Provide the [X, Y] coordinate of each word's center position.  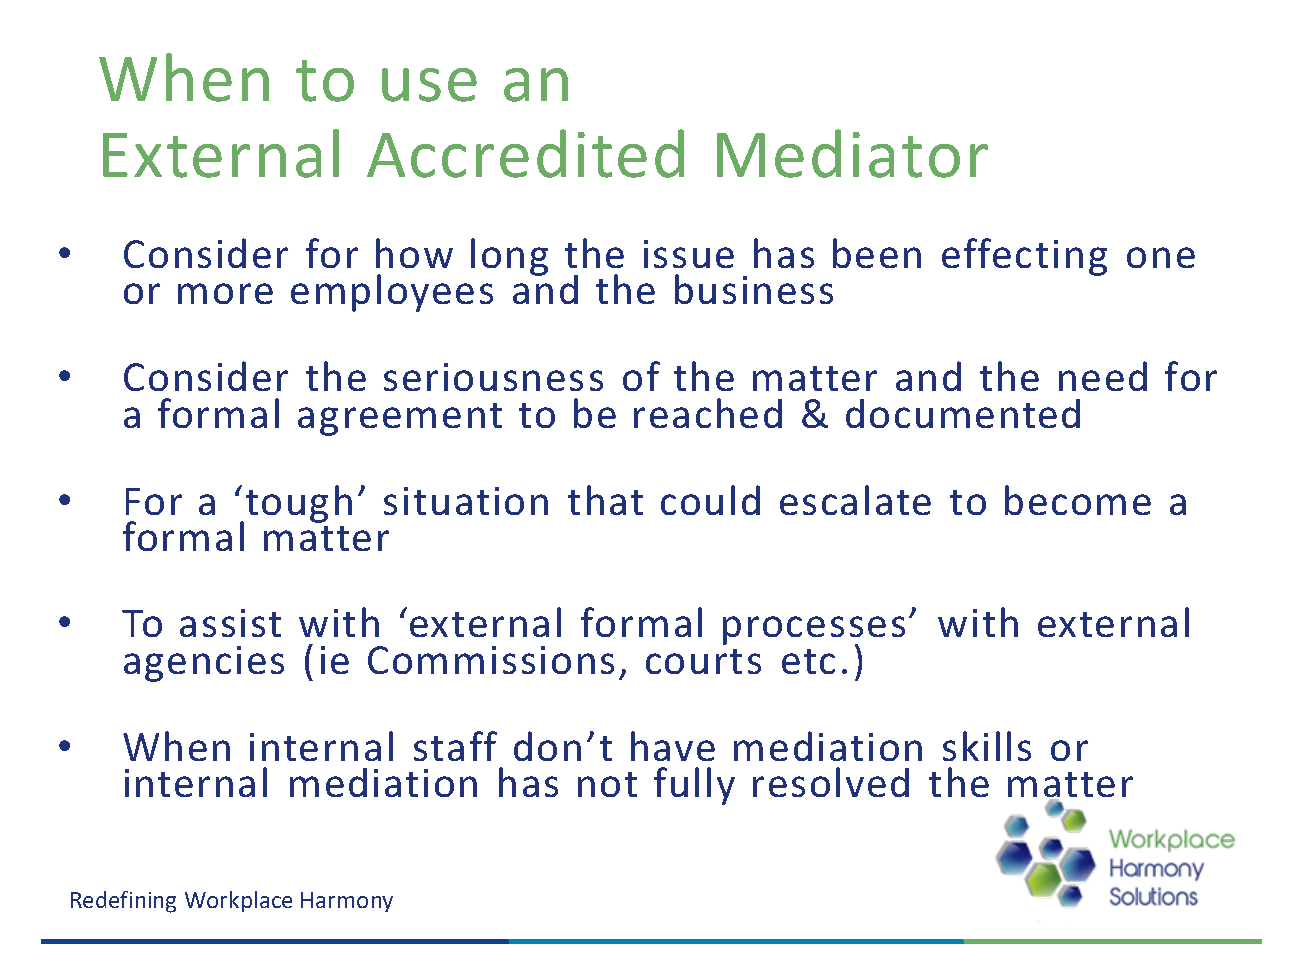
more [225, 293]
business [754, 289]
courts [703, 661]
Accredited [525, 153]
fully [694, 786]
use [429, 85]
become [1078, 500]
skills [987, 746]
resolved [831, 782]
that [605, 500]
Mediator [852, 153]
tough [297, 505]
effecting [1024, 257]
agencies [204, 664]
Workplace [238, 901]
